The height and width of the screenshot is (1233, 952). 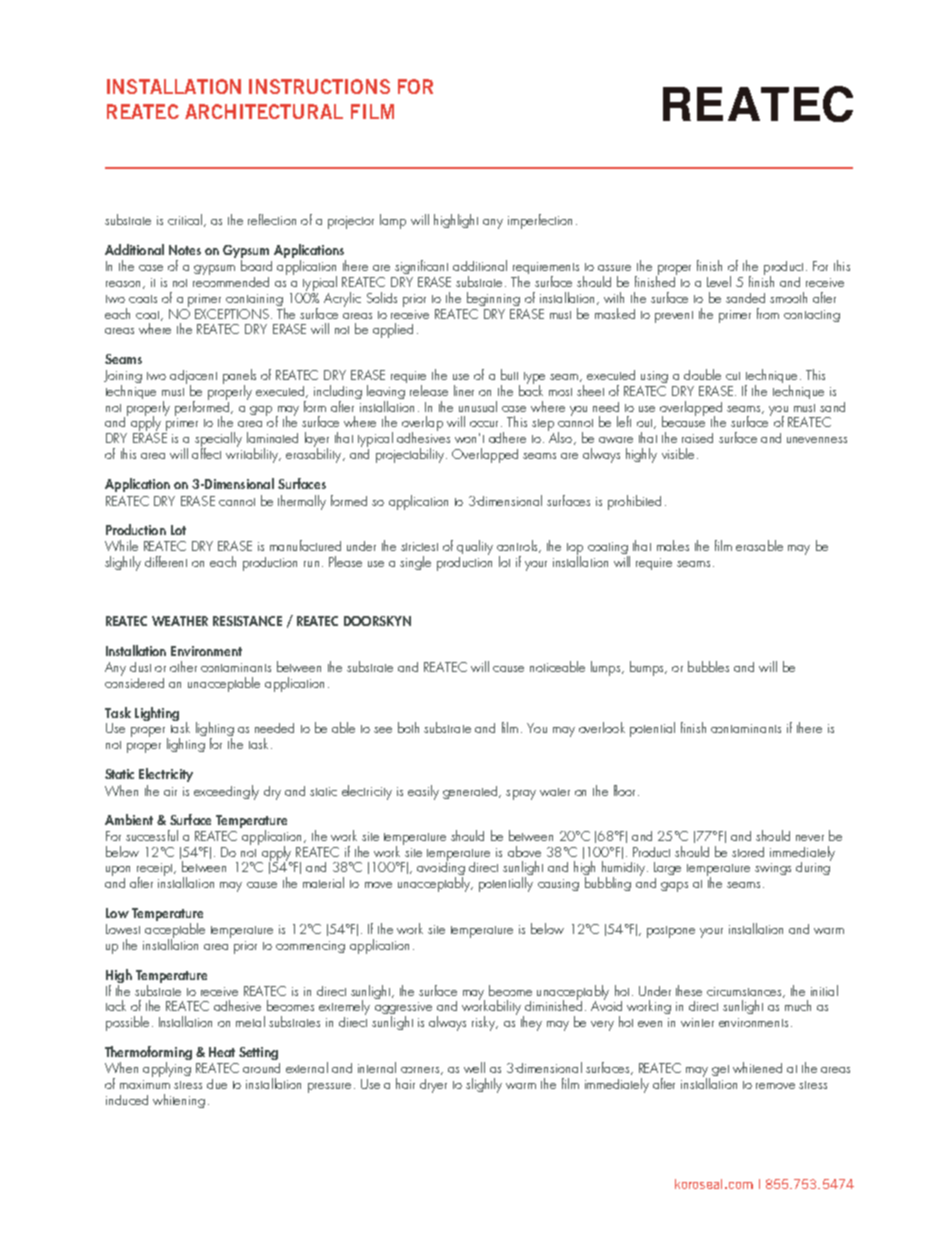 What do you see at coordinates (264, 111) in the screenshot?
I see `ARCHITECTURAL` at bounding box center [264, 111].
